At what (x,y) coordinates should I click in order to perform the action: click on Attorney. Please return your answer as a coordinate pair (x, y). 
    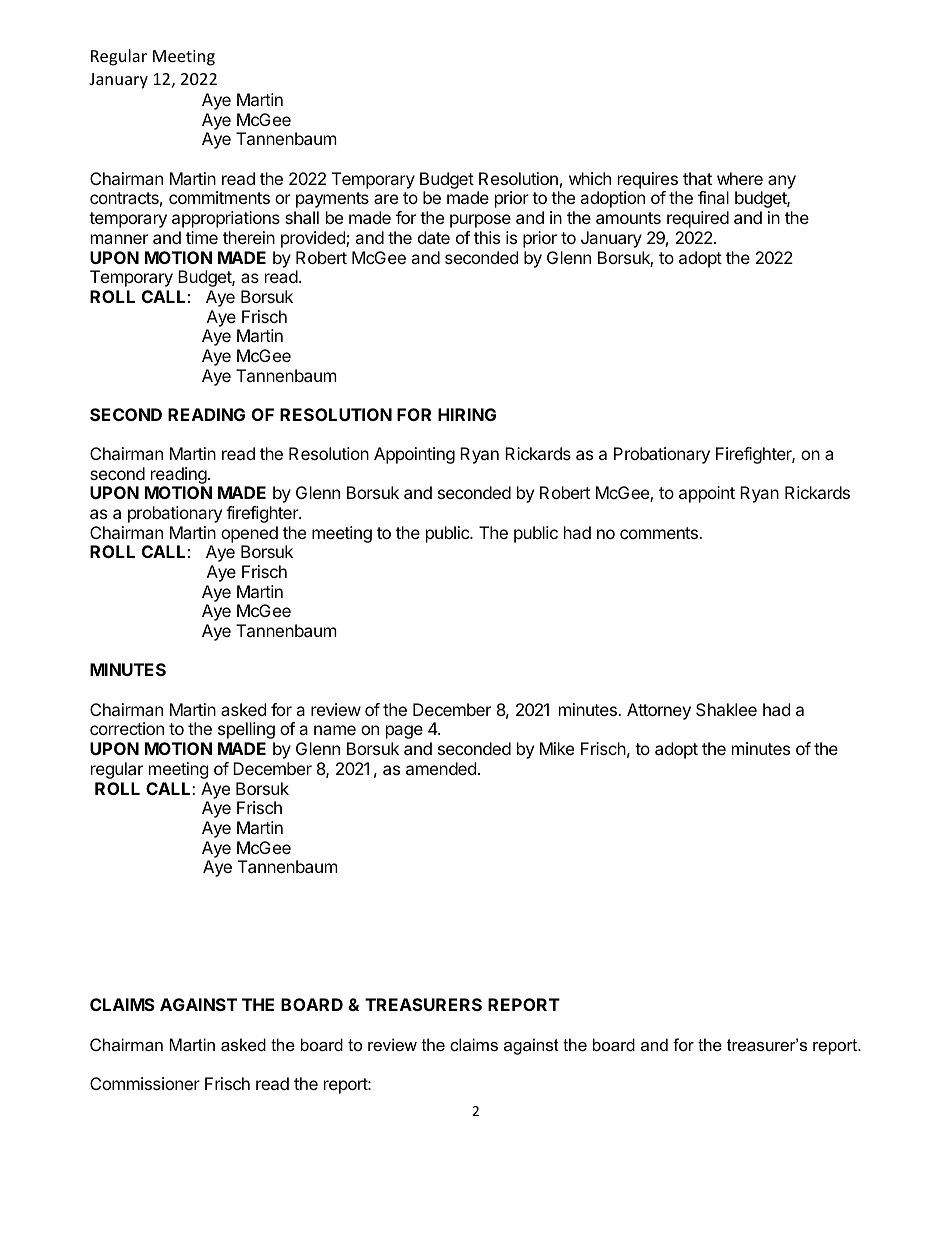
    Looking at the image, I should click on (659, 711).
